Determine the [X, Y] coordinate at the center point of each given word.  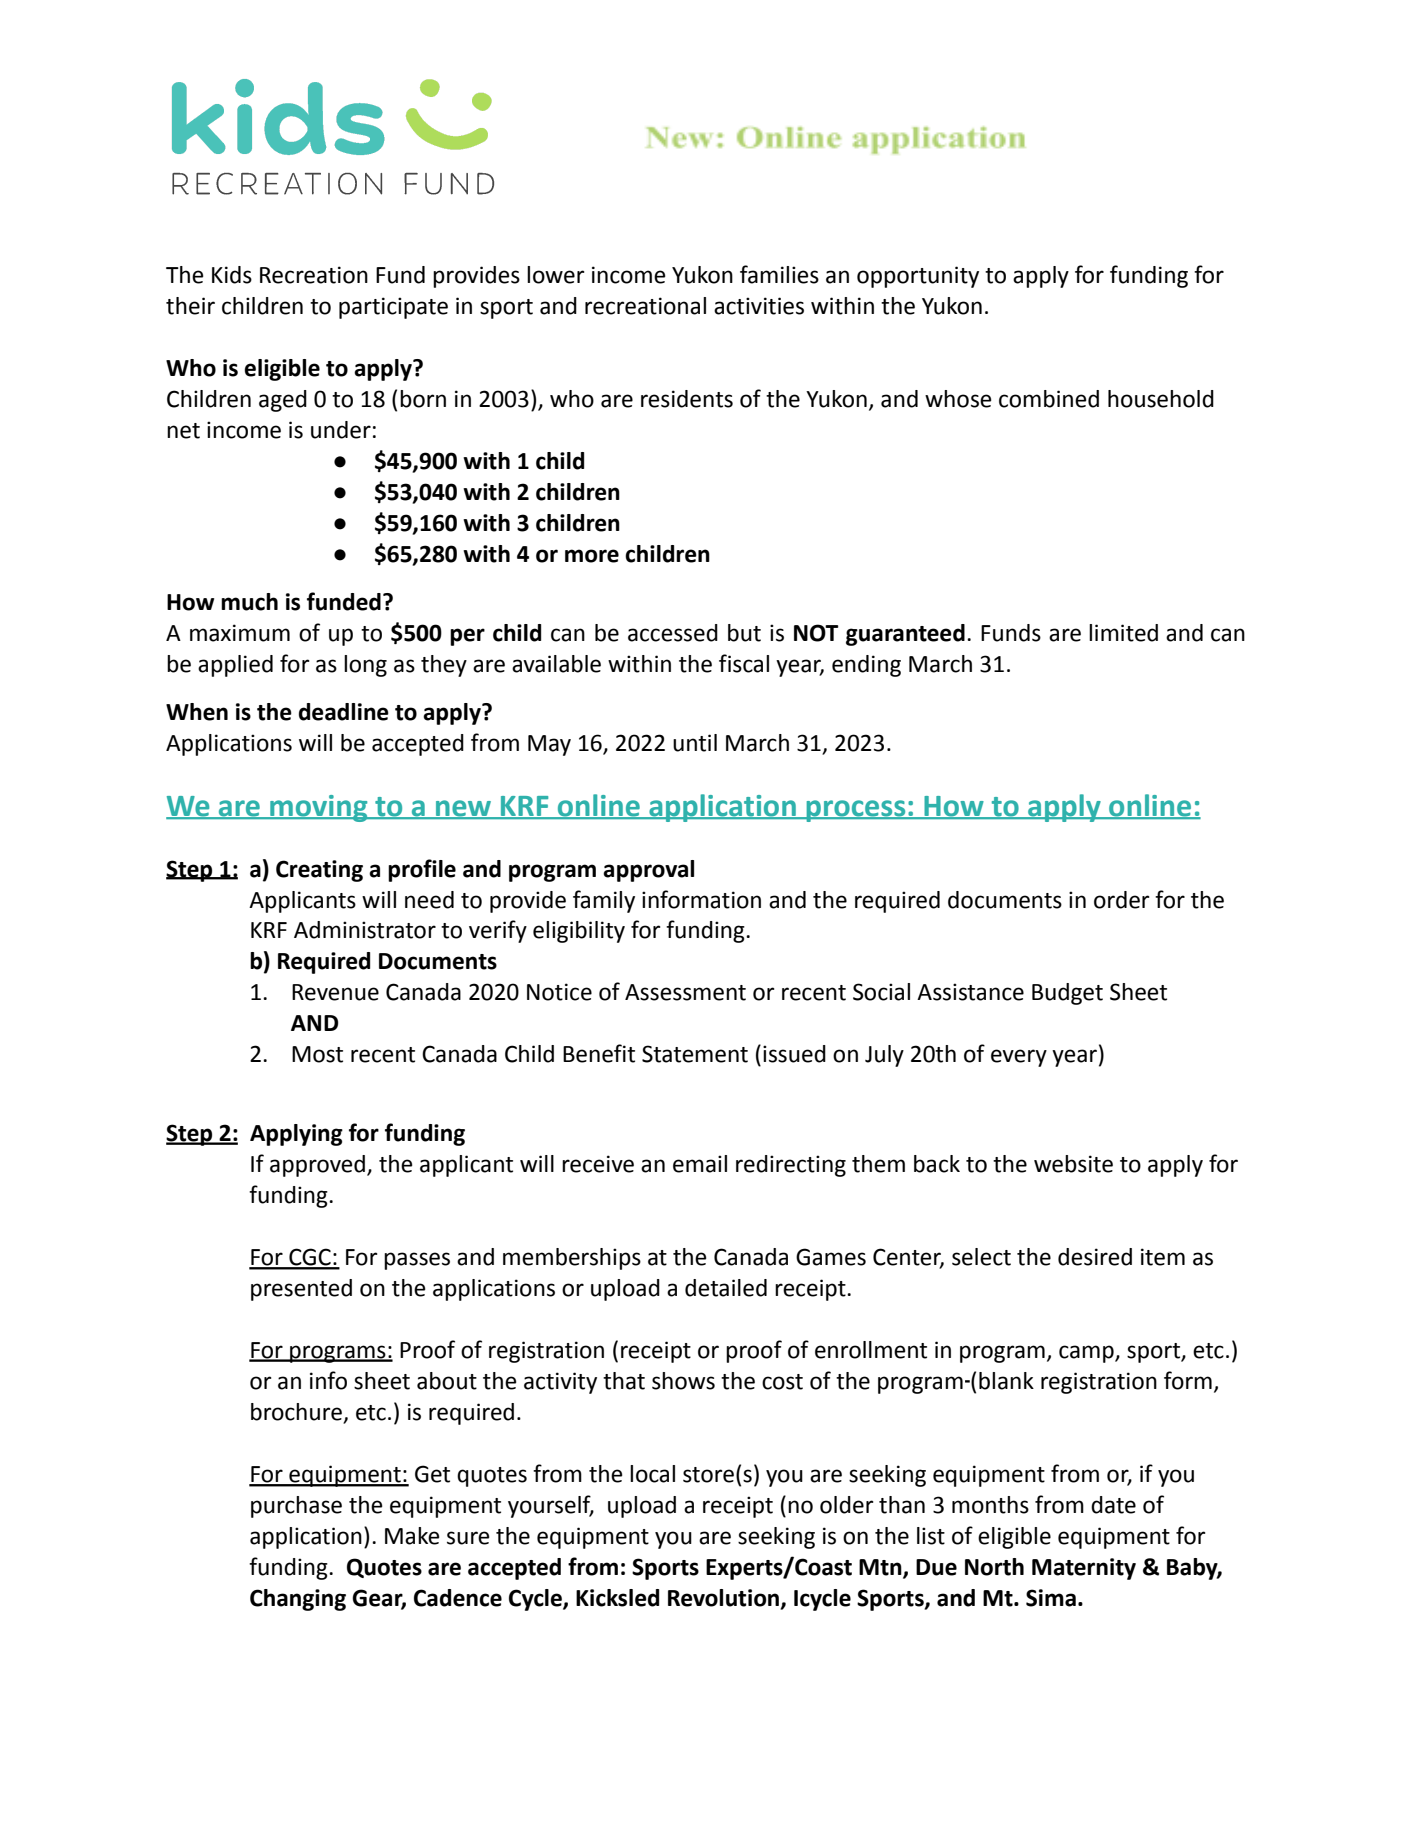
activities [759, 306]
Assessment [685, 992]
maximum [240, 633]
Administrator [365, 930]
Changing [298, 1600]
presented [301, 1290]
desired [1095, 1257]
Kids [232, 275]
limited [1123, 633]
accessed [673, 633]
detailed [726, 1288]
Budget [1067, 994]
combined [1049, 399]
